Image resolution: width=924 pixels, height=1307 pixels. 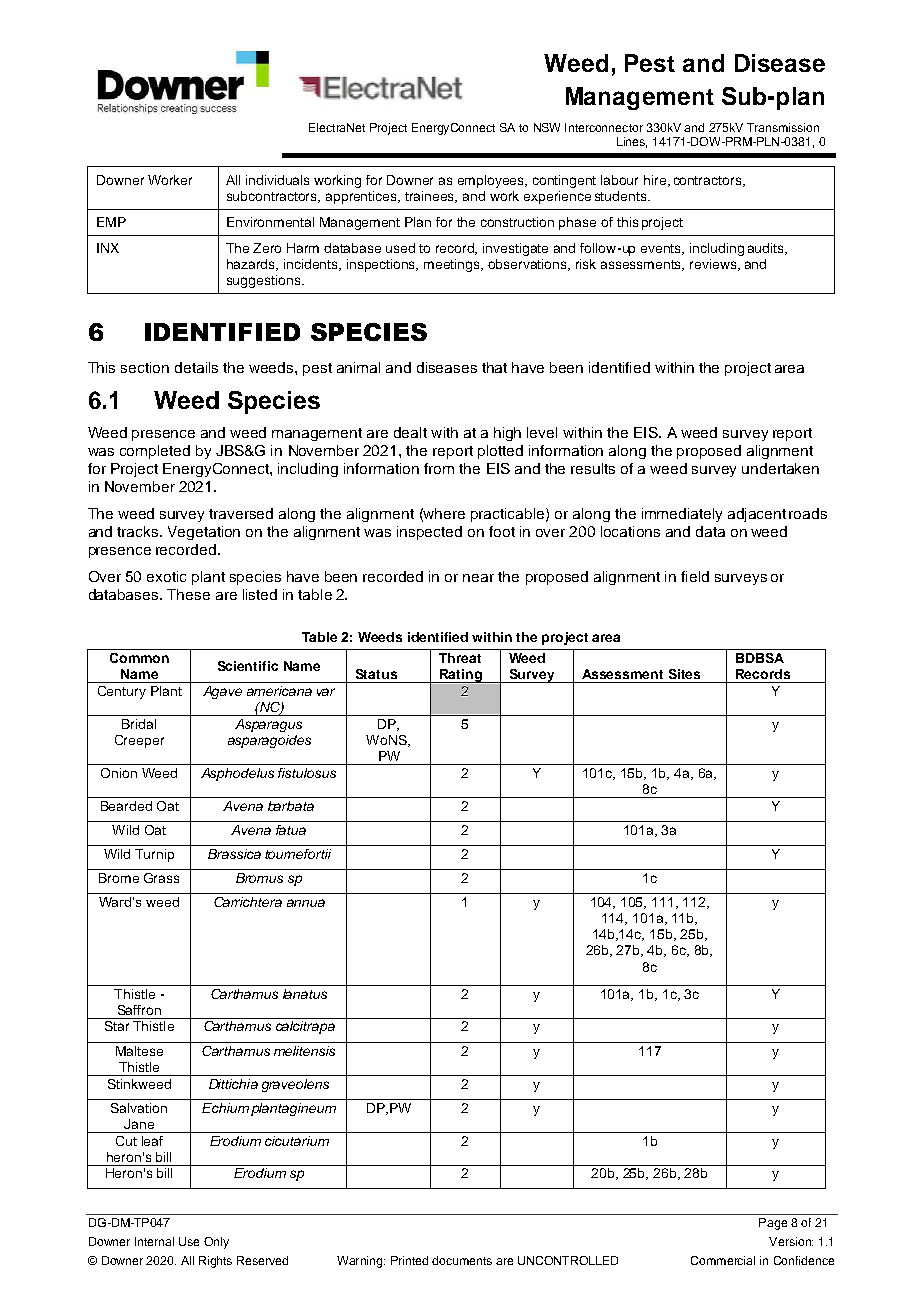 What do you see at coordinates (656, 181) in the screenshot?
I see `hire` at bounding box center [656, 181].
